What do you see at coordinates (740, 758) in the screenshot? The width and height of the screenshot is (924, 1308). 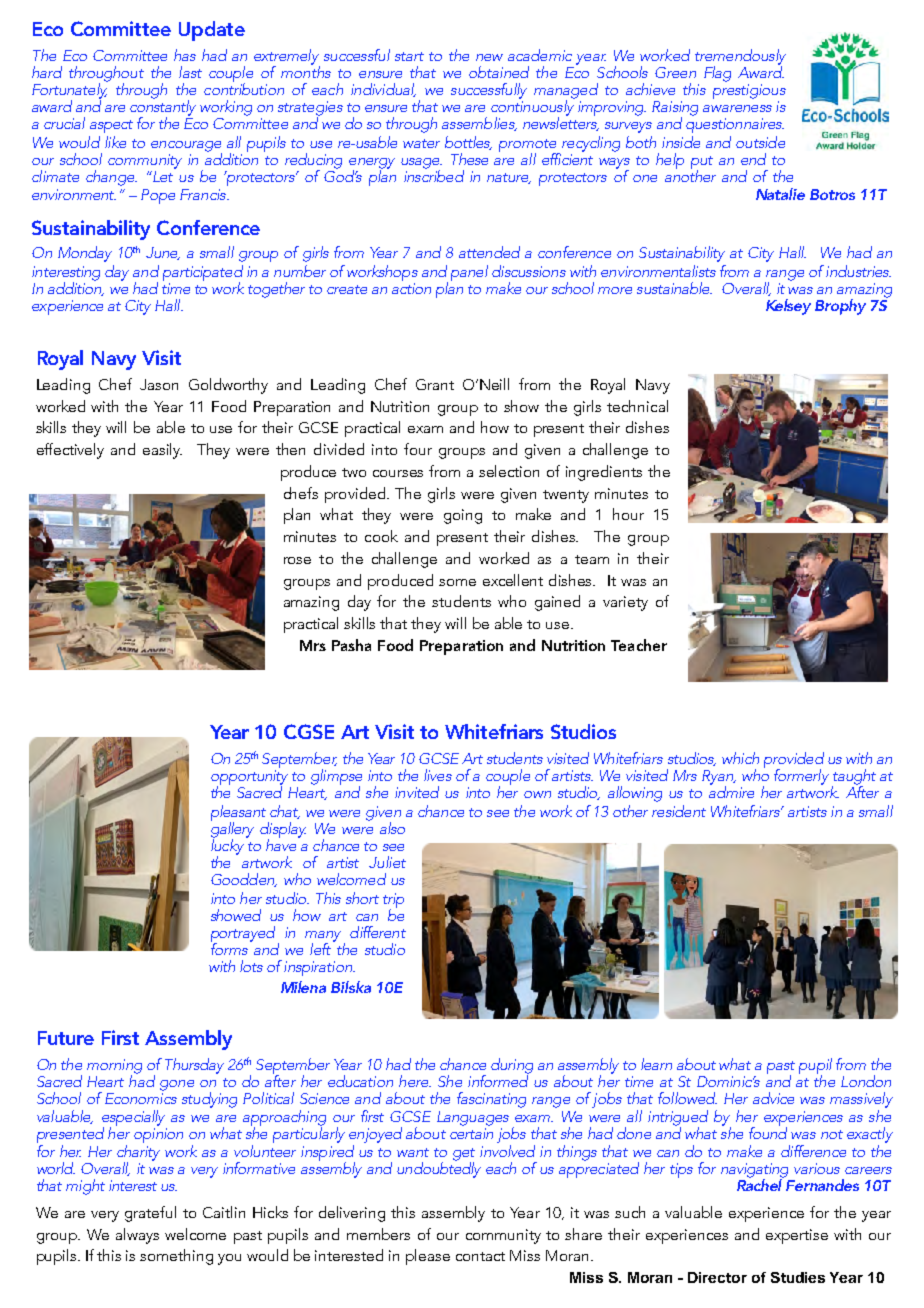 I see `which` at bounding box center [740, 758].
